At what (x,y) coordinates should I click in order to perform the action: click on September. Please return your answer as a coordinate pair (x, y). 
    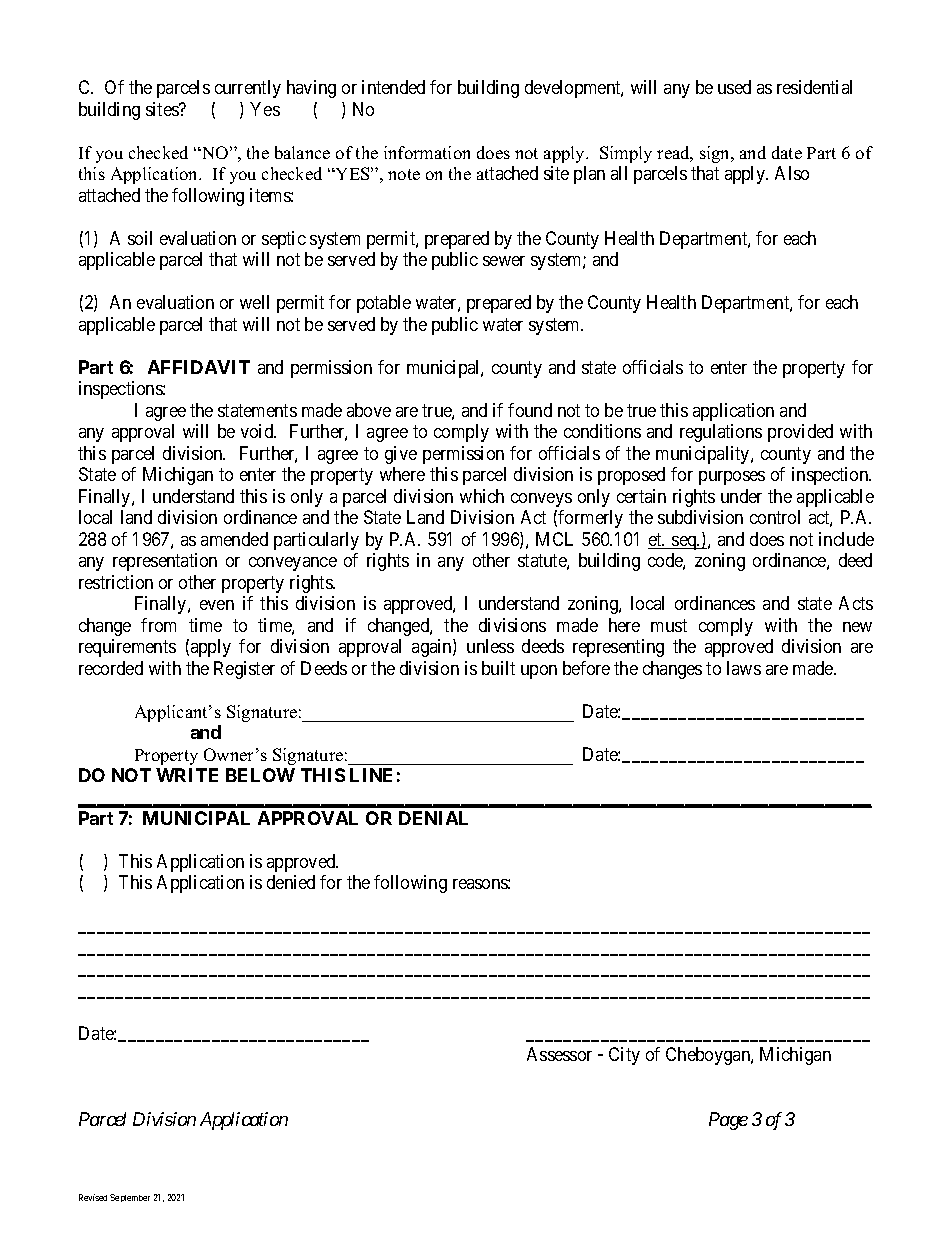
    Looking at the image, I should click on (130, 1198).
